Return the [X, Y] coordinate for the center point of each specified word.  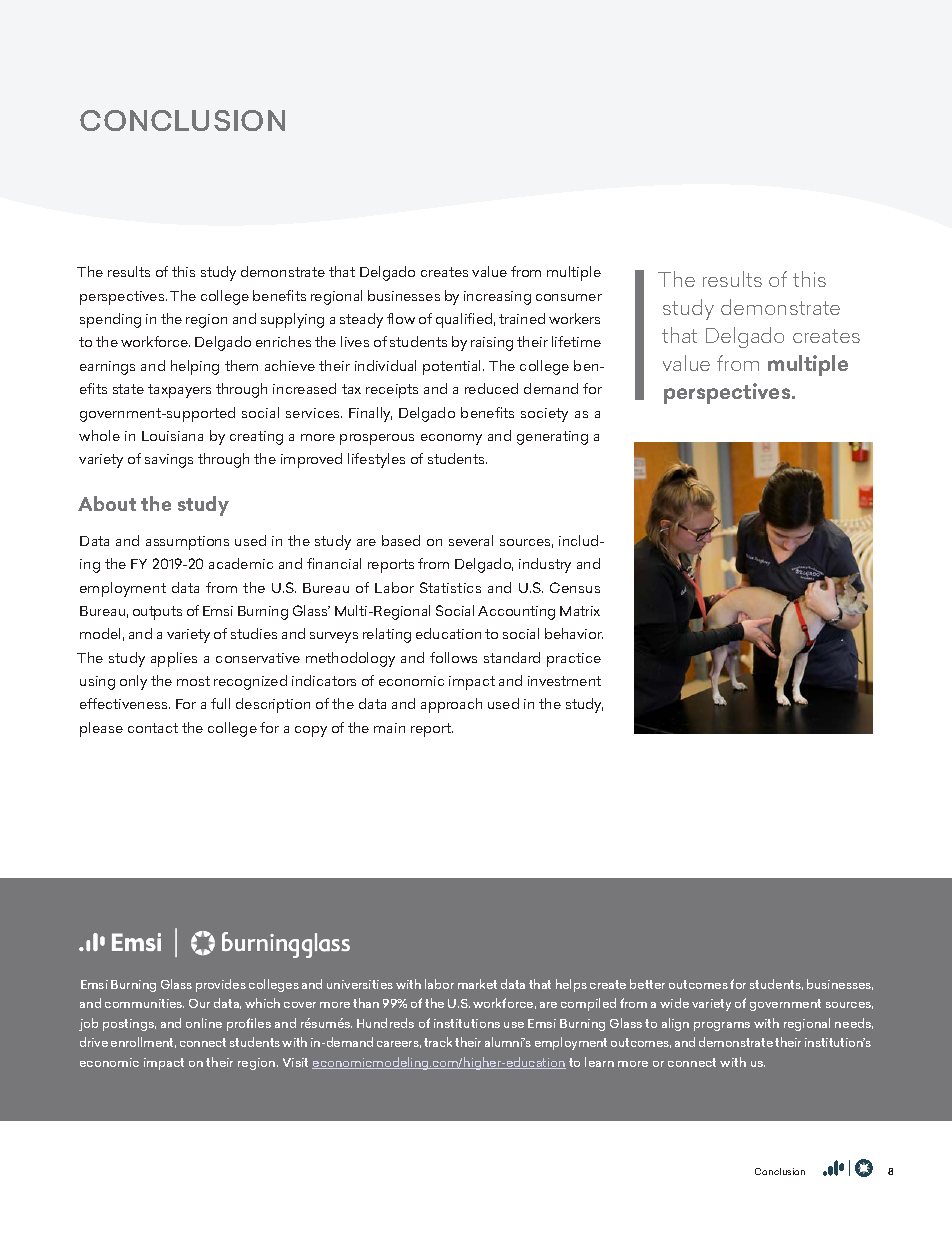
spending [110, 320]
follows [453, 657]
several [471, 540]
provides [221, 985]
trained [522, 318]
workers [574, 318]
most [193, 681]
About [107, 503]
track [438, 1042]
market [477, 984]
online [204, 1023]
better [647, 984]
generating [552, 438]
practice [574, 660]
